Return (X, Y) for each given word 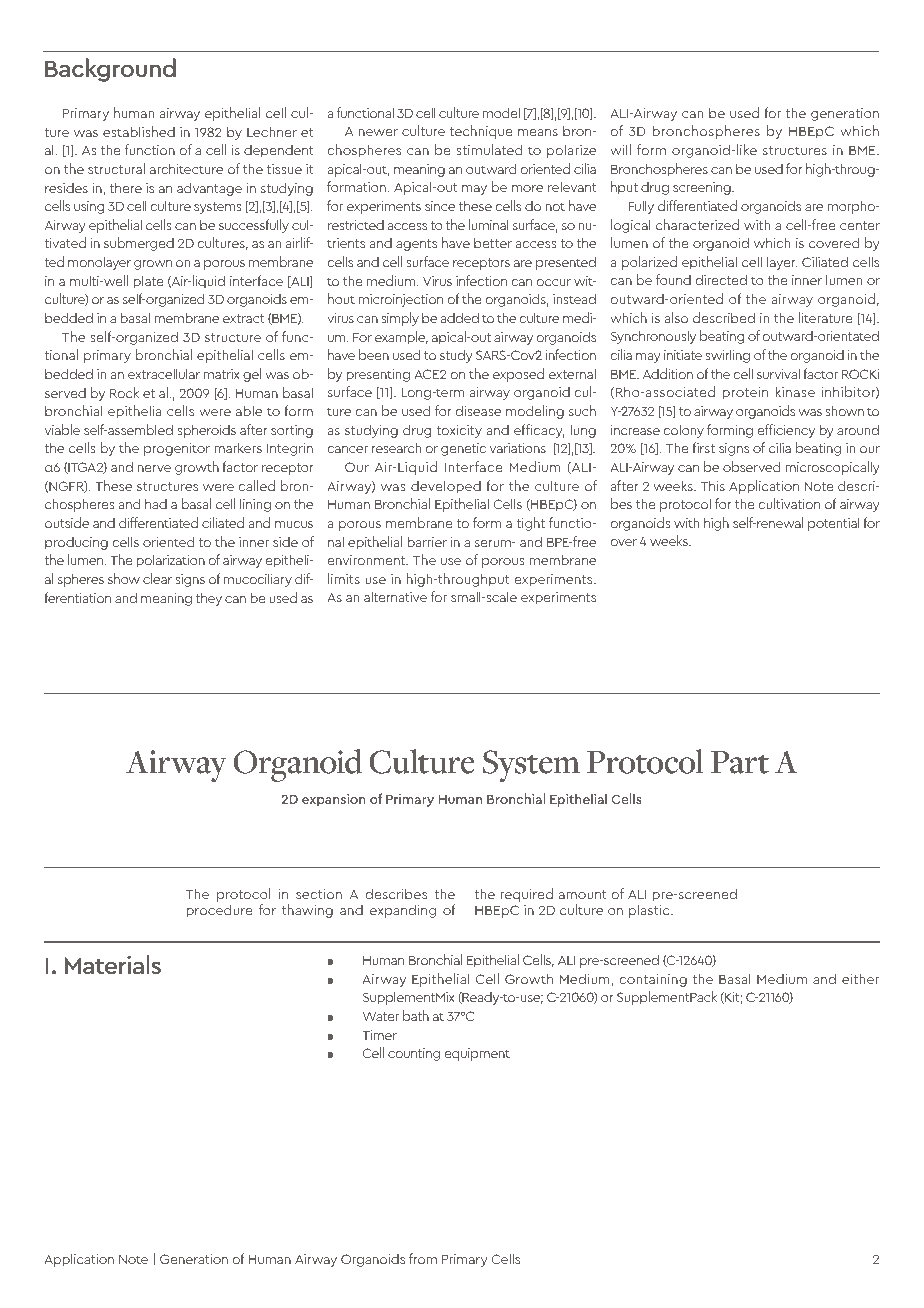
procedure (219, 911)
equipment (477, 1054)
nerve (154, 468)
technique (481, 132)
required (526, 895)
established (139, 131)
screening (703, 188)
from (423, 1258)
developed (446, 487)
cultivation (789, 503)
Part (740, 762)
